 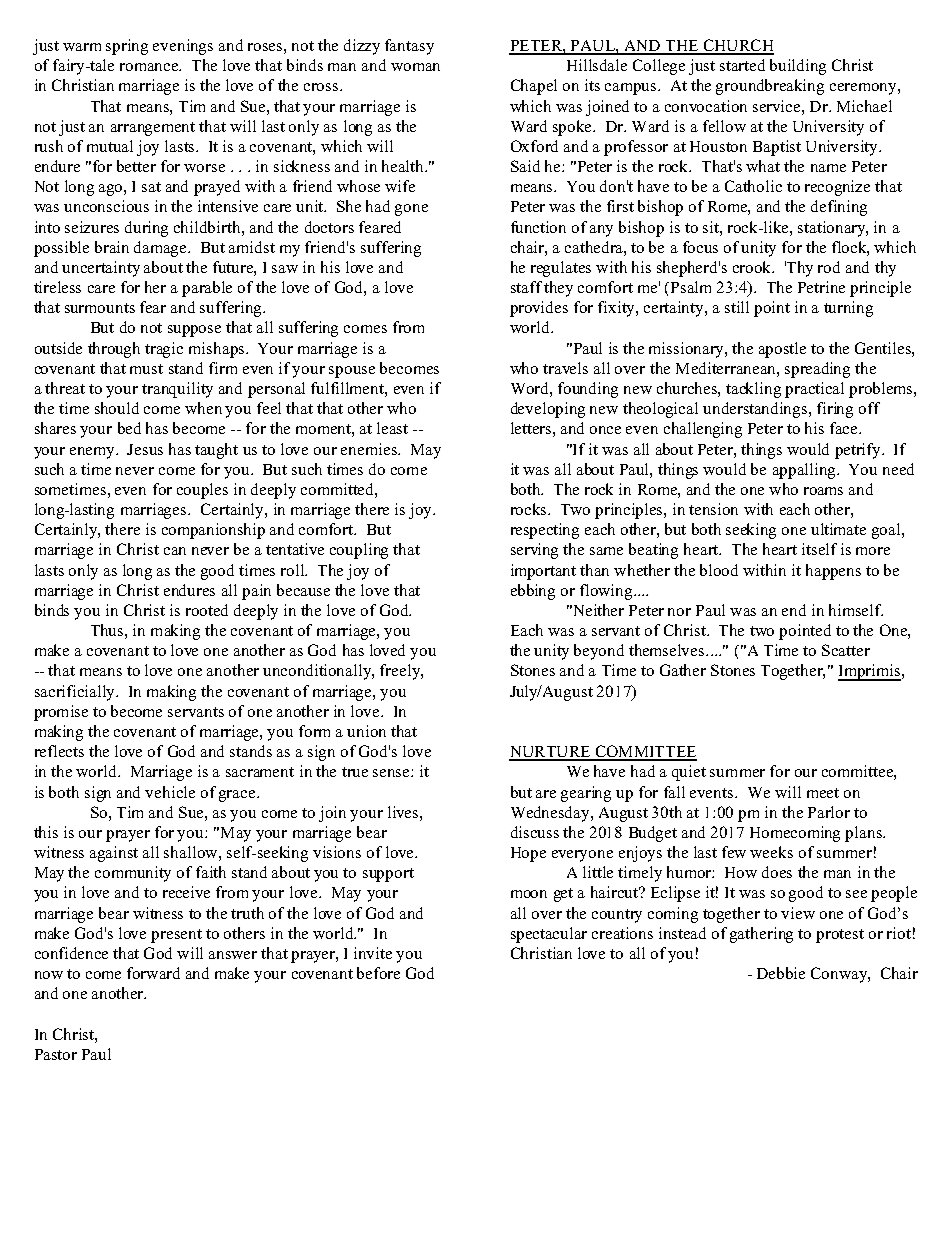 What do you see at coordinates (771, 852) in the image?
I see `weeks` at bounding box center [771, 852].
